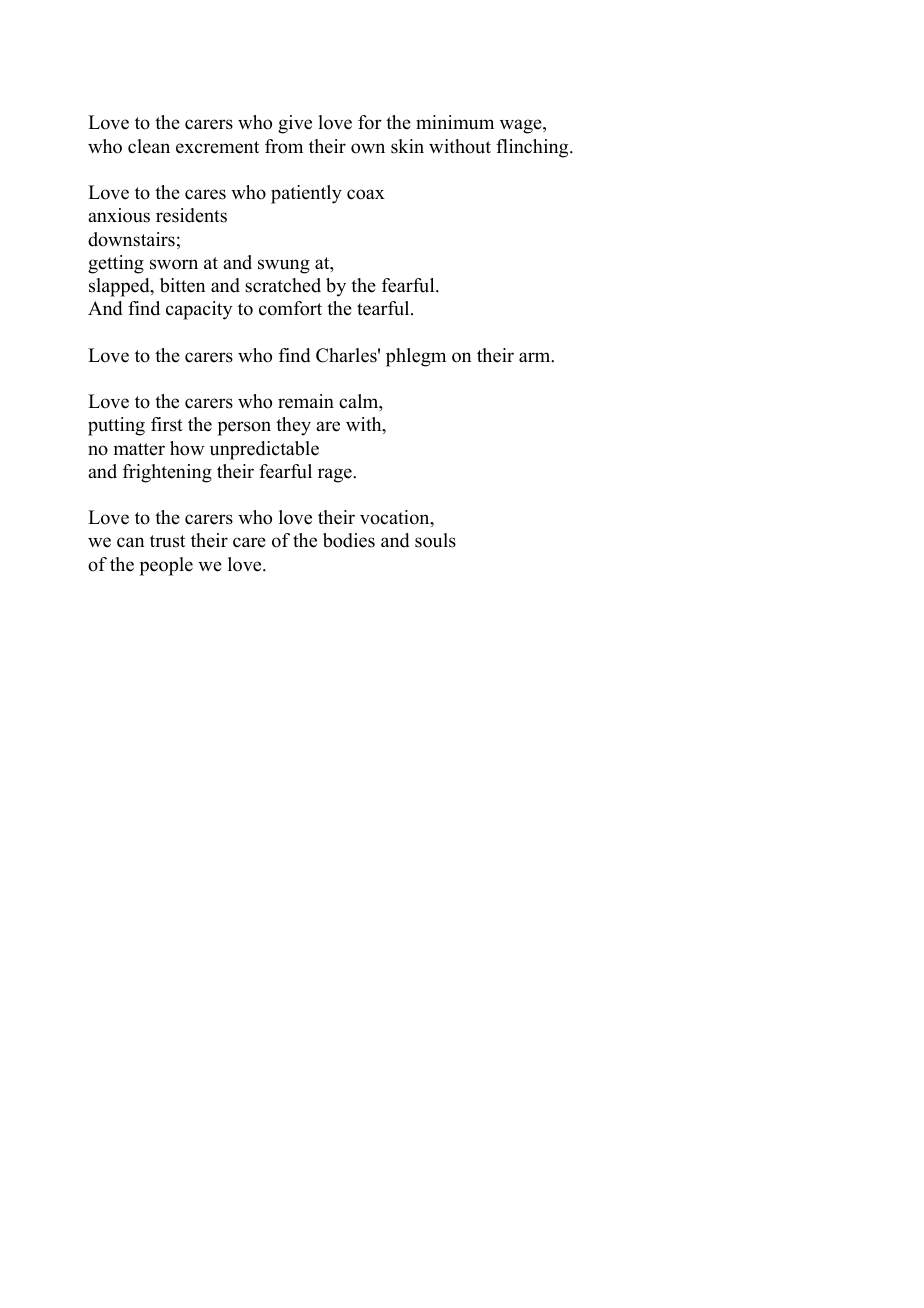 This document has width=924, height=1308. I want to click on clean, so click(149, 146).
